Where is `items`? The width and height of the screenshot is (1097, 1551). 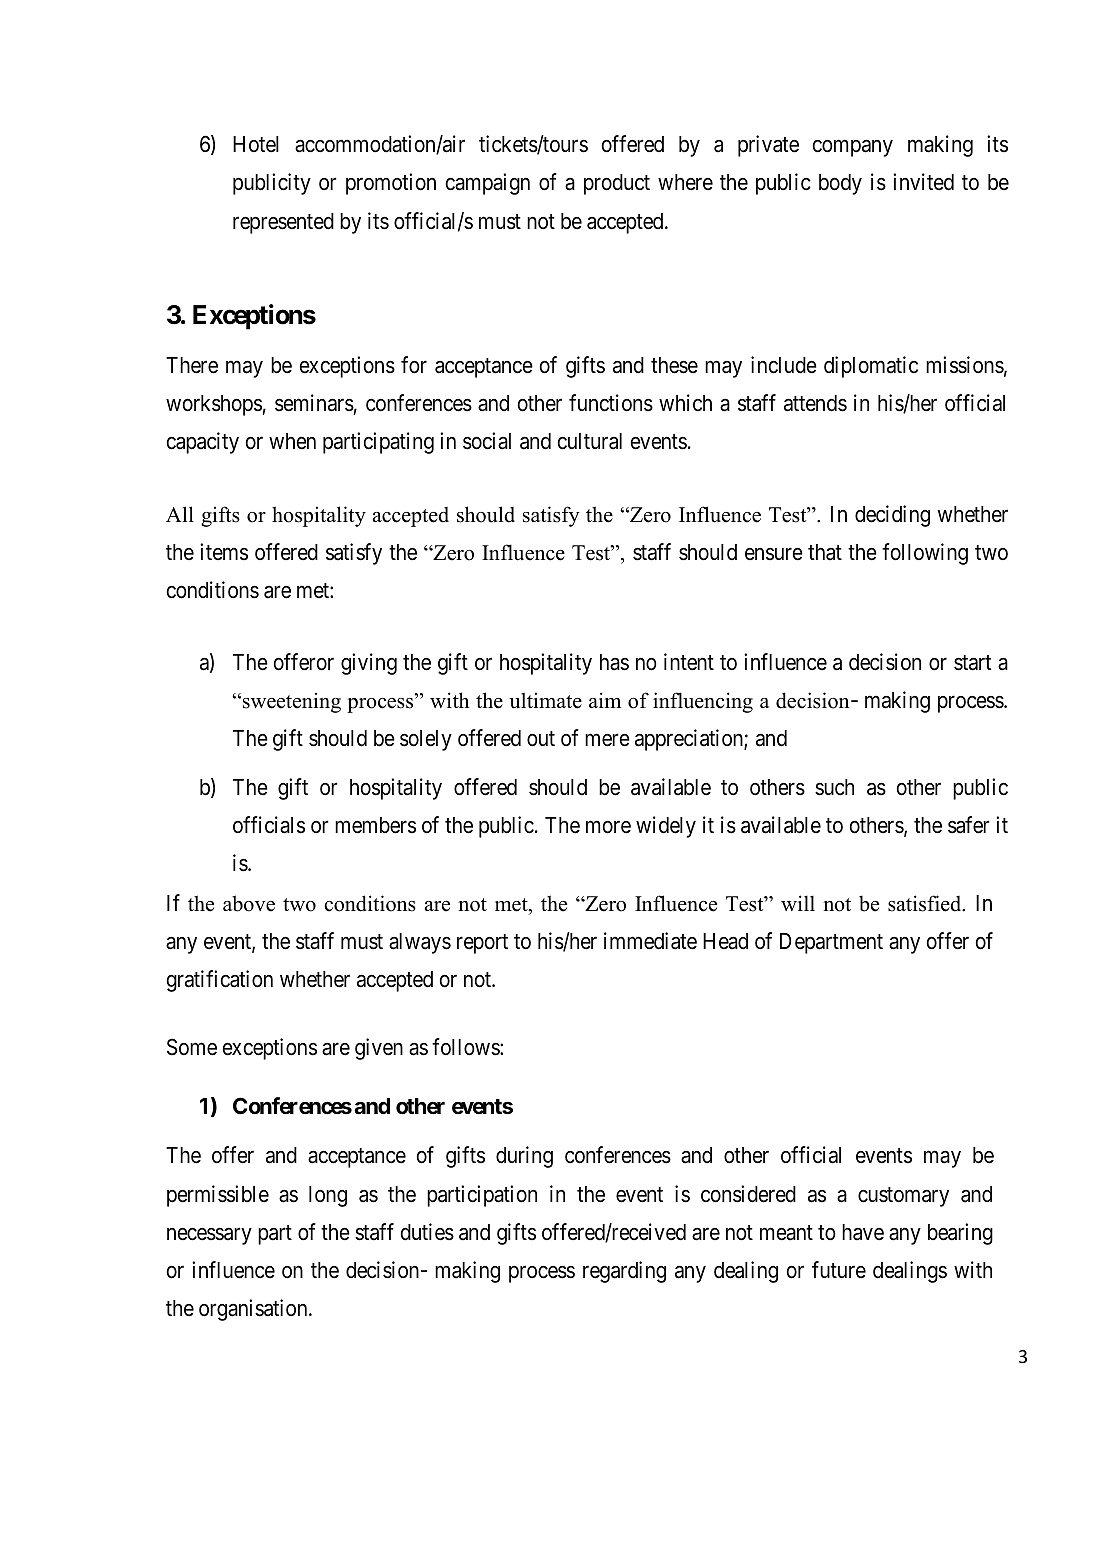
items is located at coordinates (224, 552).
